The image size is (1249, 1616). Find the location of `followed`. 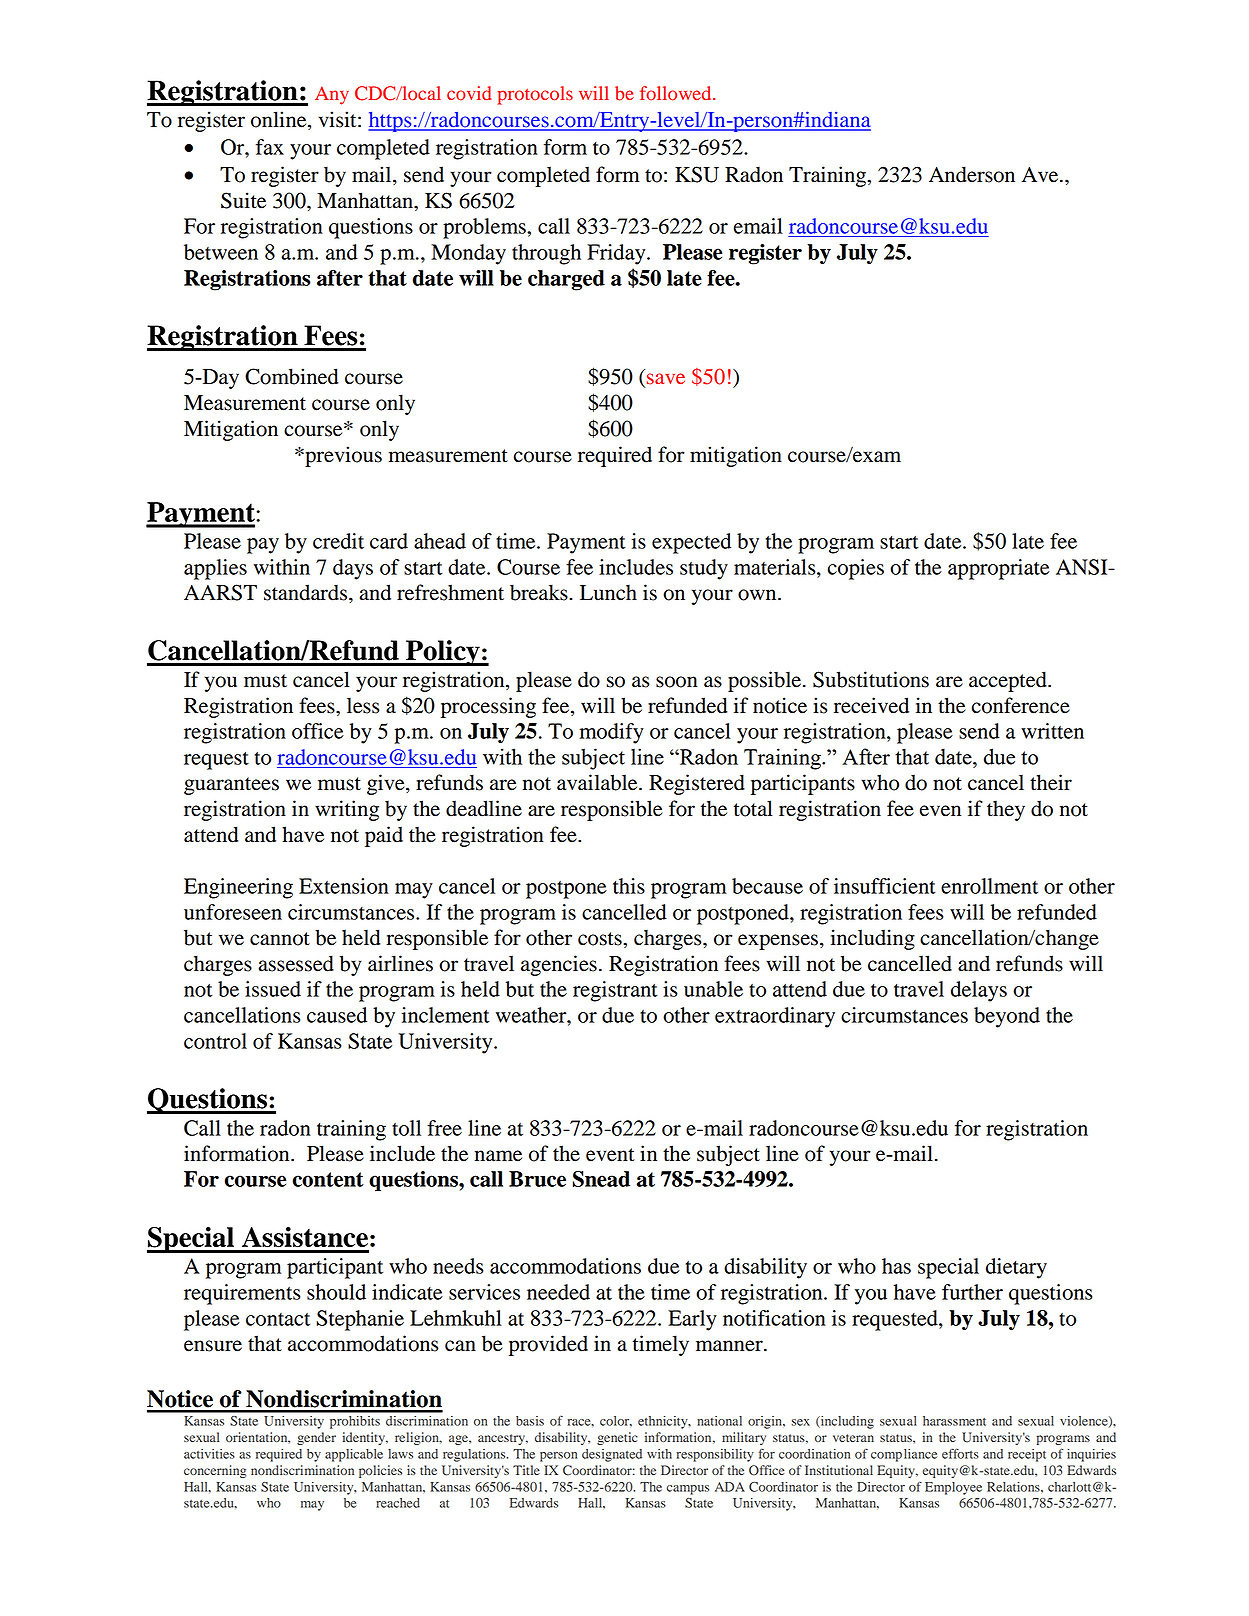

followed is located at coordinates (677, 93).
